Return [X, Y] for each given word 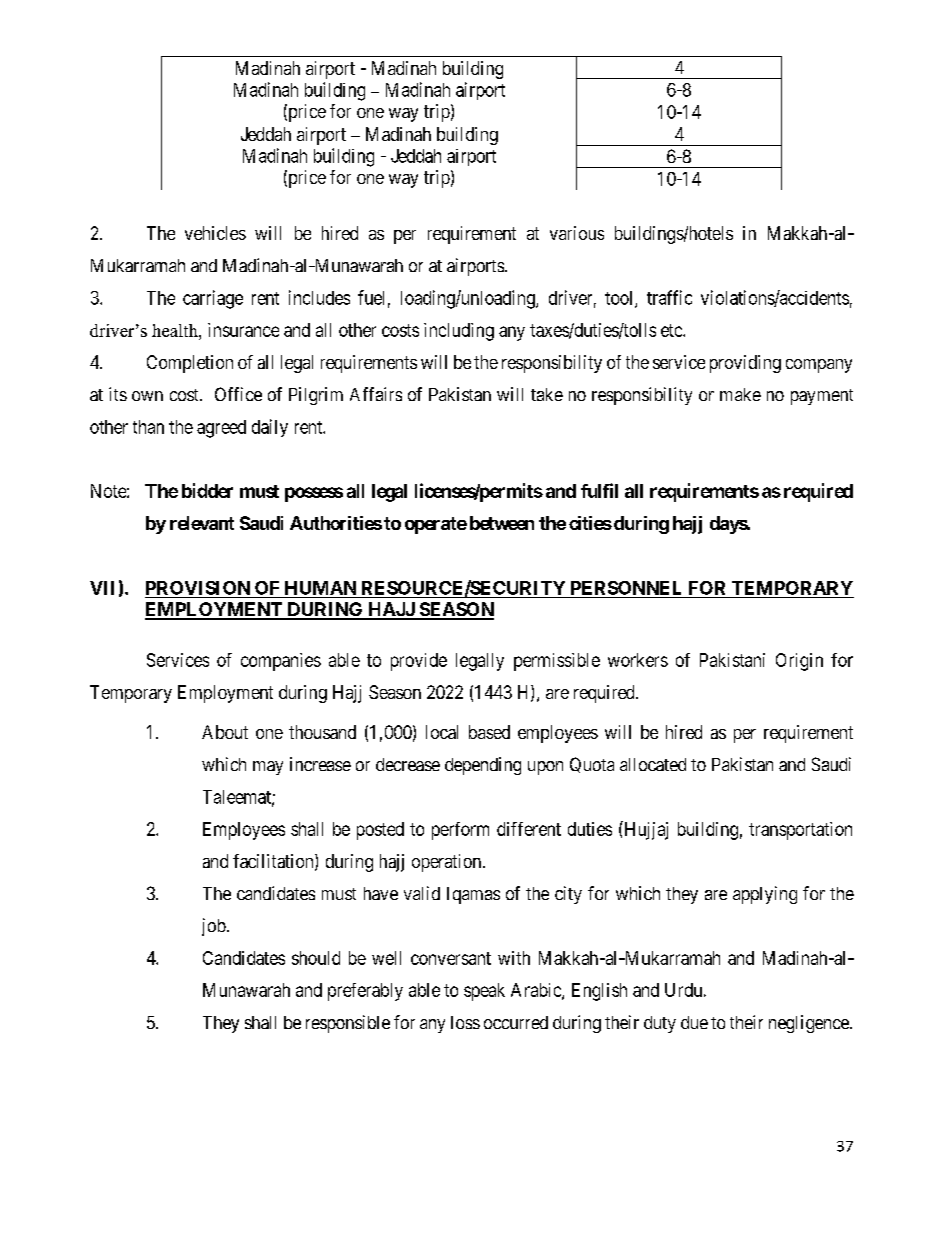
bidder [207, 490]
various [577, 233]
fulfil [599, 490]
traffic [669, 297]
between [502, 523]
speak [484, 992]
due [694, 1022]
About [225, 732]
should [316, 958]
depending [483, 766]
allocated [653, 764]
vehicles [215, 233]
